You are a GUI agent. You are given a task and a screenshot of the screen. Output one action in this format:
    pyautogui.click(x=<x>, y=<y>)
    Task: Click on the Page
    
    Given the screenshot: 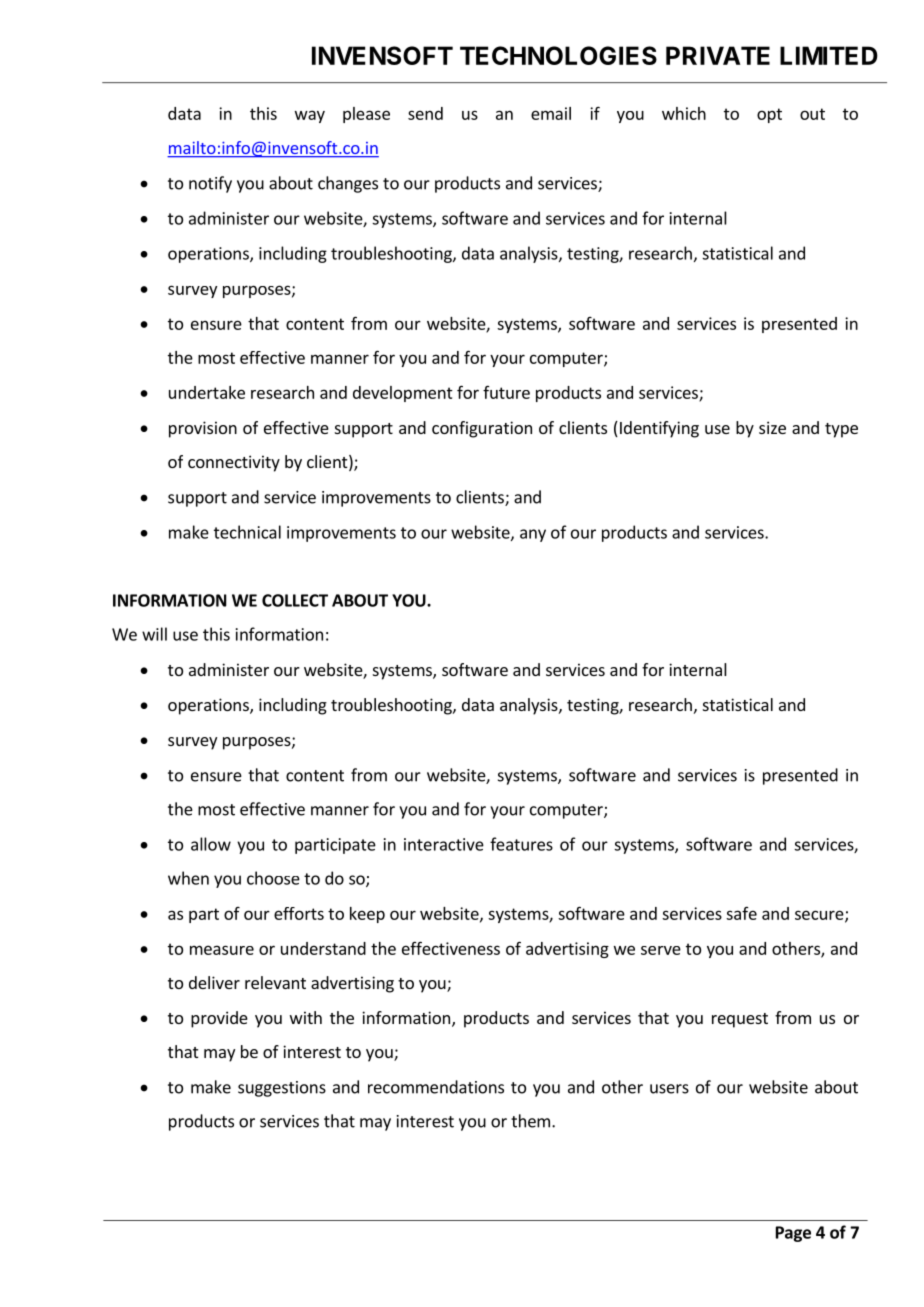 What is the action you would take?
    pyautogui.click(x=793, y=1234)
